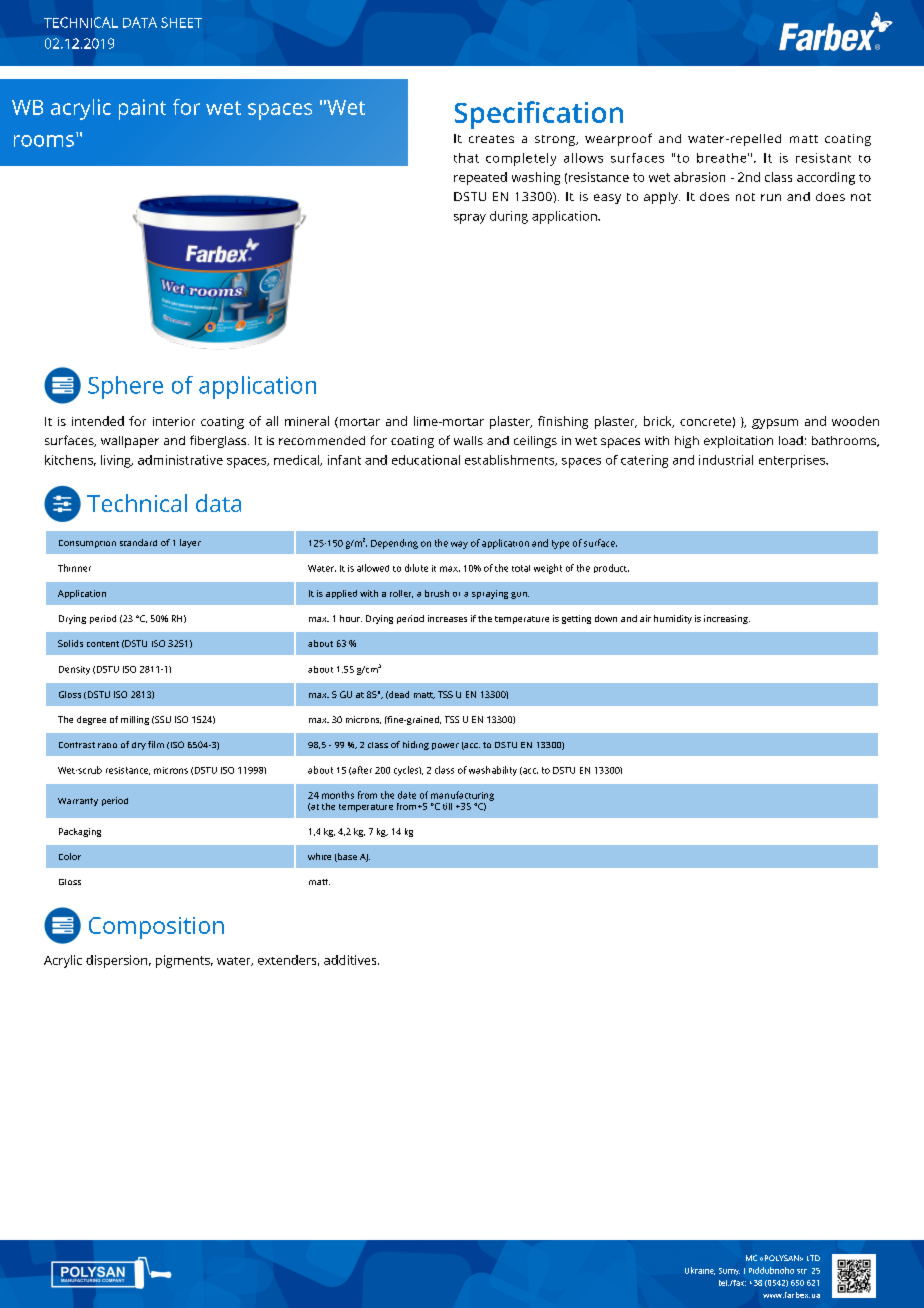  What do you see at coordinates (447, 618) in the image?
I see `increases` at bounding box center [447, 618].
